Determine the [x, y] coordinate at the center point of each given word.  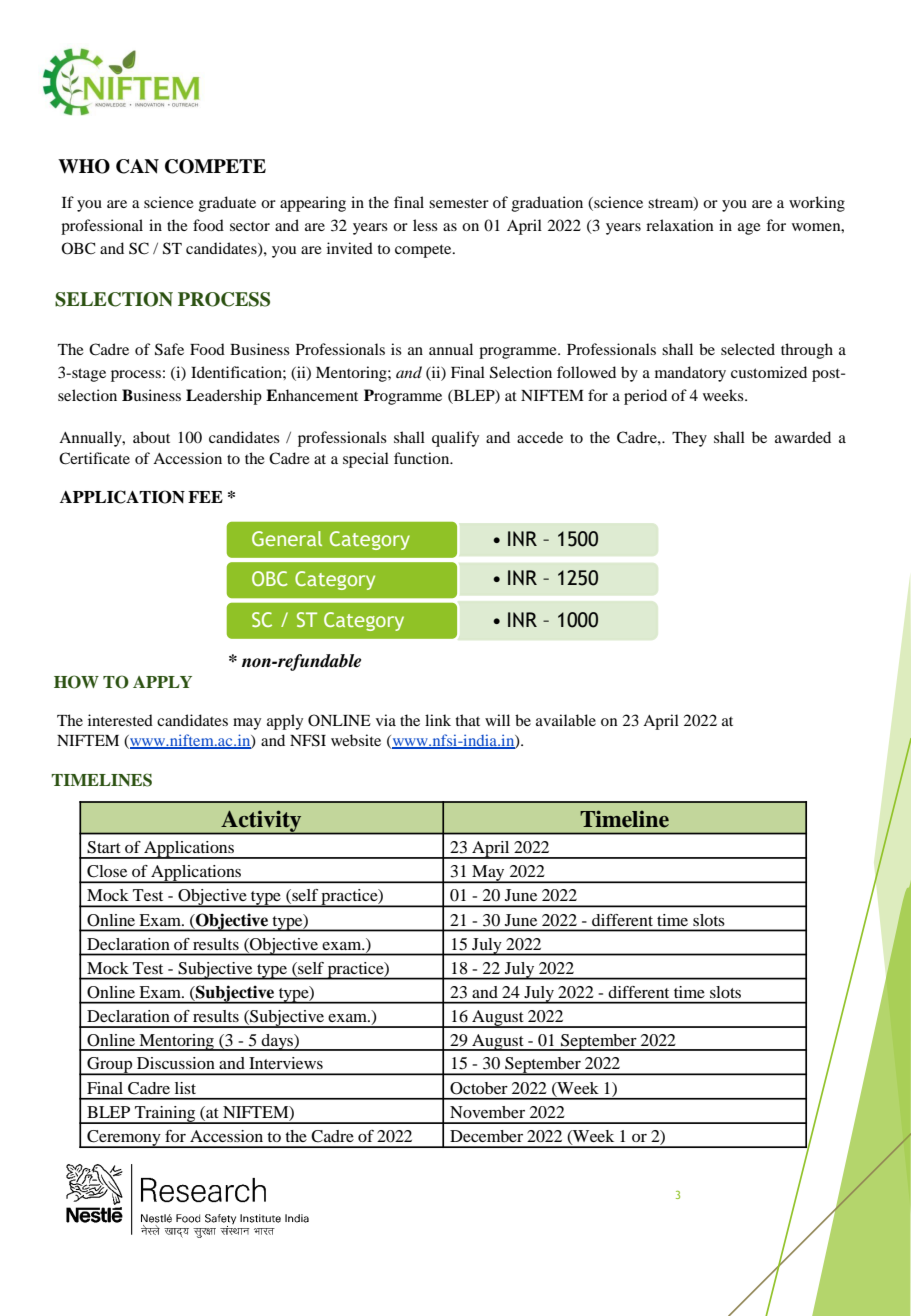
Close [107, 871]
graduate [227, 204]
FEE [205, 497]
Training [165, 1115]
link [438, 720]
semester [459, 203]
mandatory [690, 374]
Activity [261, 822]
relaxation [680, 225]
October [479, 1088]
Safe [169, 349]
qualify [455, 439]
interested [120, 720]
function [423, 458]
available [566, 720]
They [689, 439]
